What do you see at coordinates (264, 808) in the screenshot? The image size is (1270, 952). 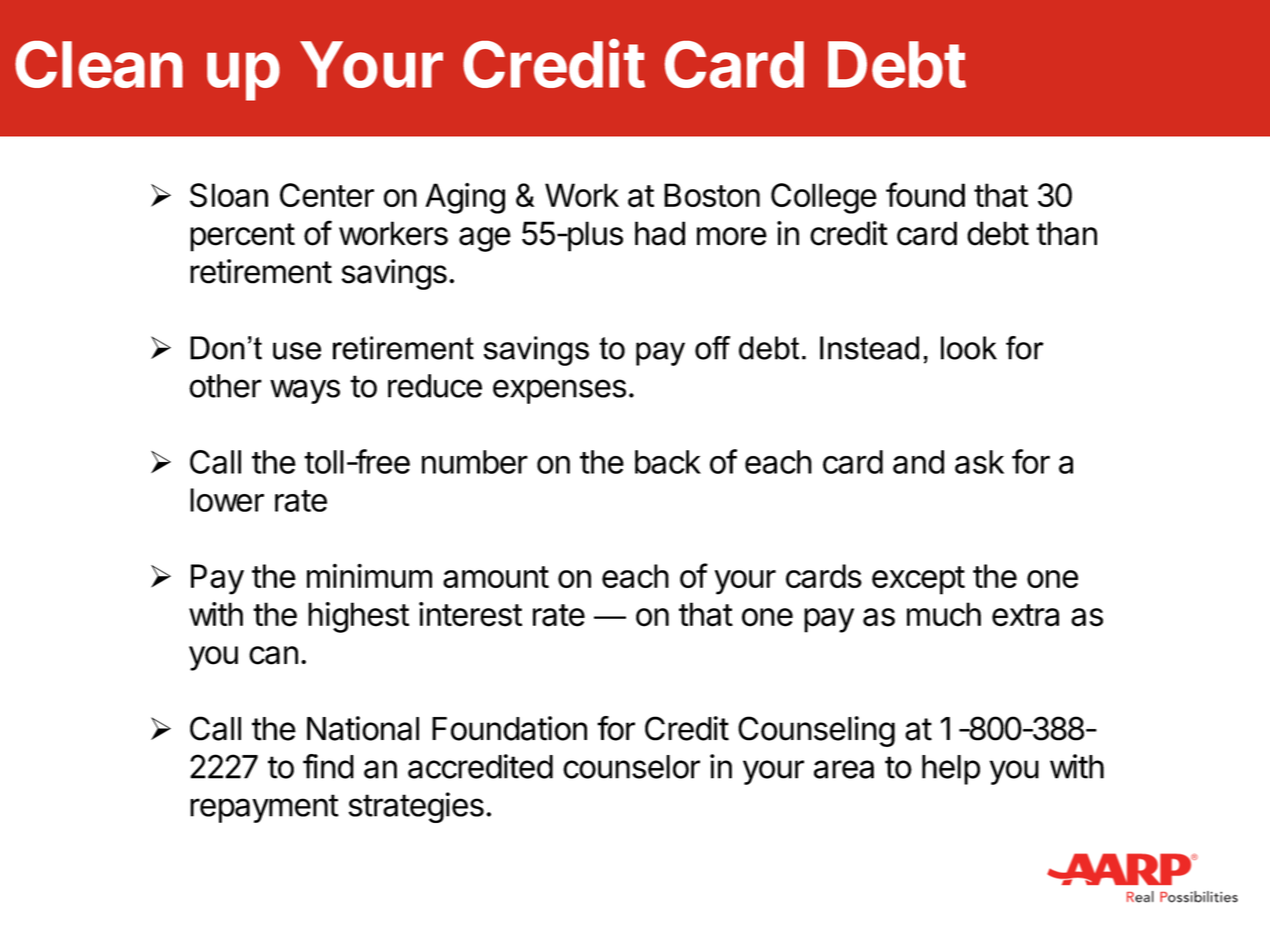 I see `repayment` at bounding box center [264, 808].
